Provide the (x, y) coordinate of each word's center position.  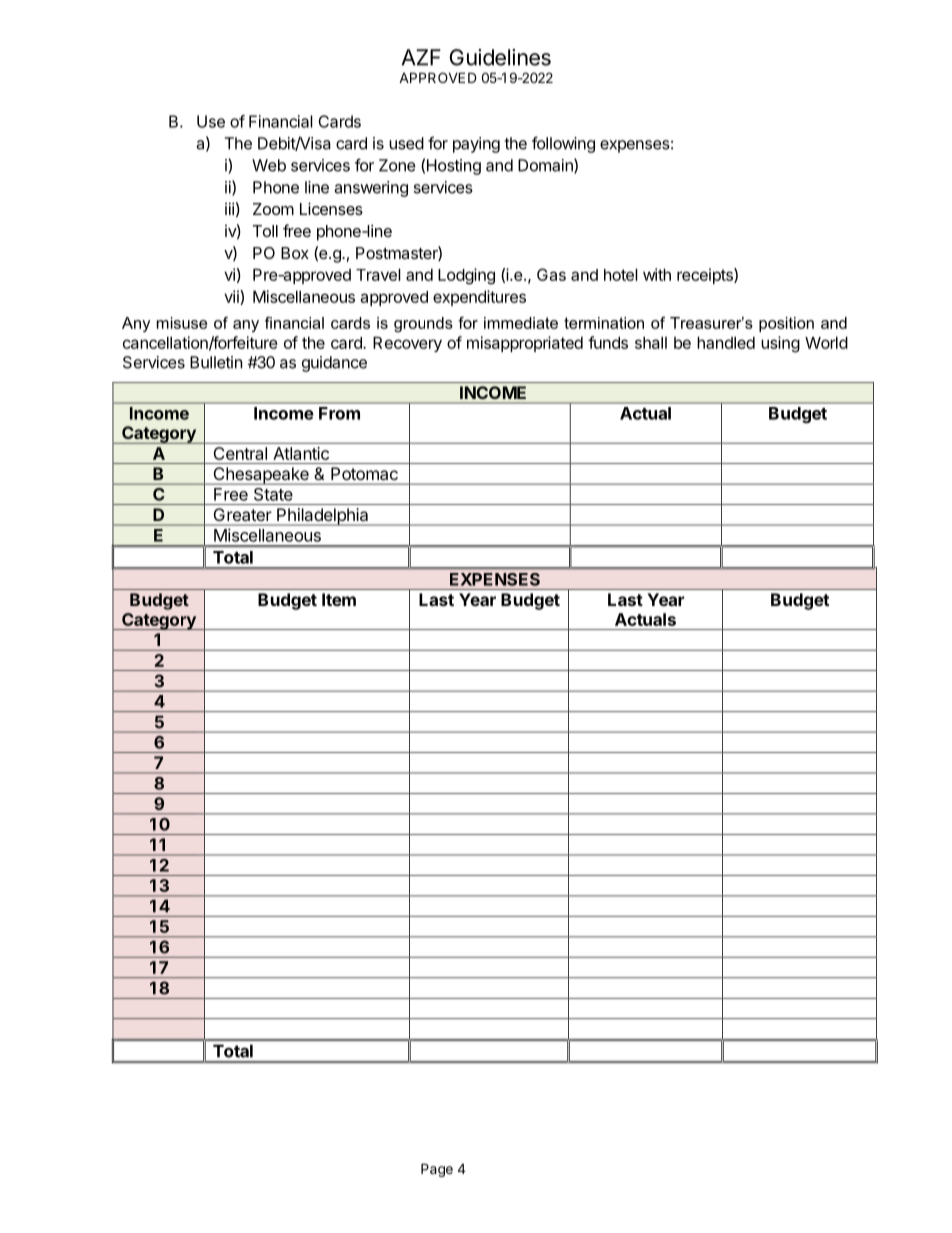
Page (437, 1170)
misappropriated (525, 344)
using (780, 344)
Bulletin (216, 362)
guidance (334, 364)
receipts (706, 276)
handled (726, 342)
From (339, 413)
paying (476, 145)
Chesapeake (261, 476)
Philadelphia (323, 517)
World (826, 342)
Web (269, 165)
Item (339, 599)
